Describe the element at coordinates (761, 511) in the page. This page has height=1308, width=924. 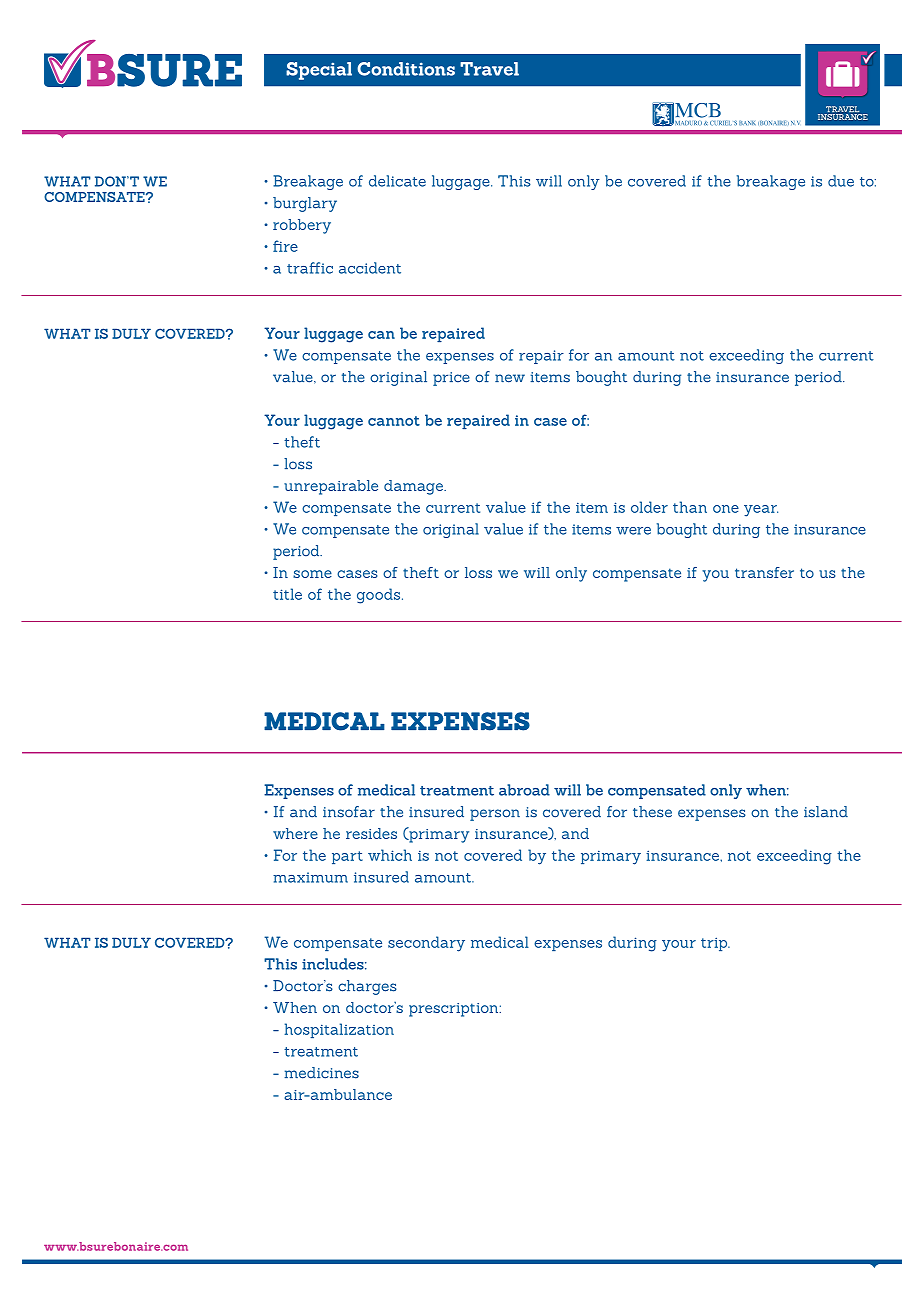
I see `year` at that location.
